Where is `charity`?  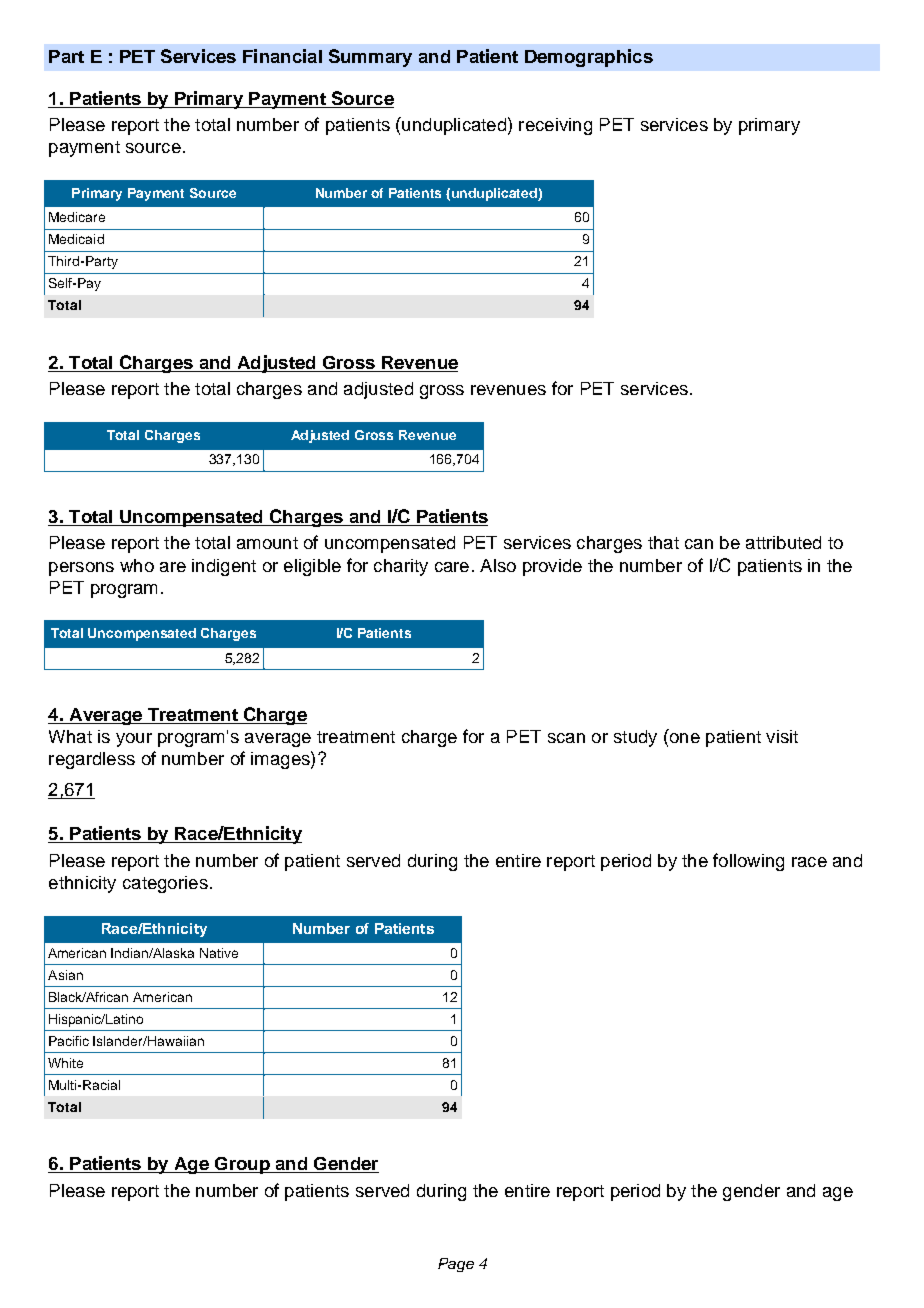 charity is located at coordinates (401, 567).
